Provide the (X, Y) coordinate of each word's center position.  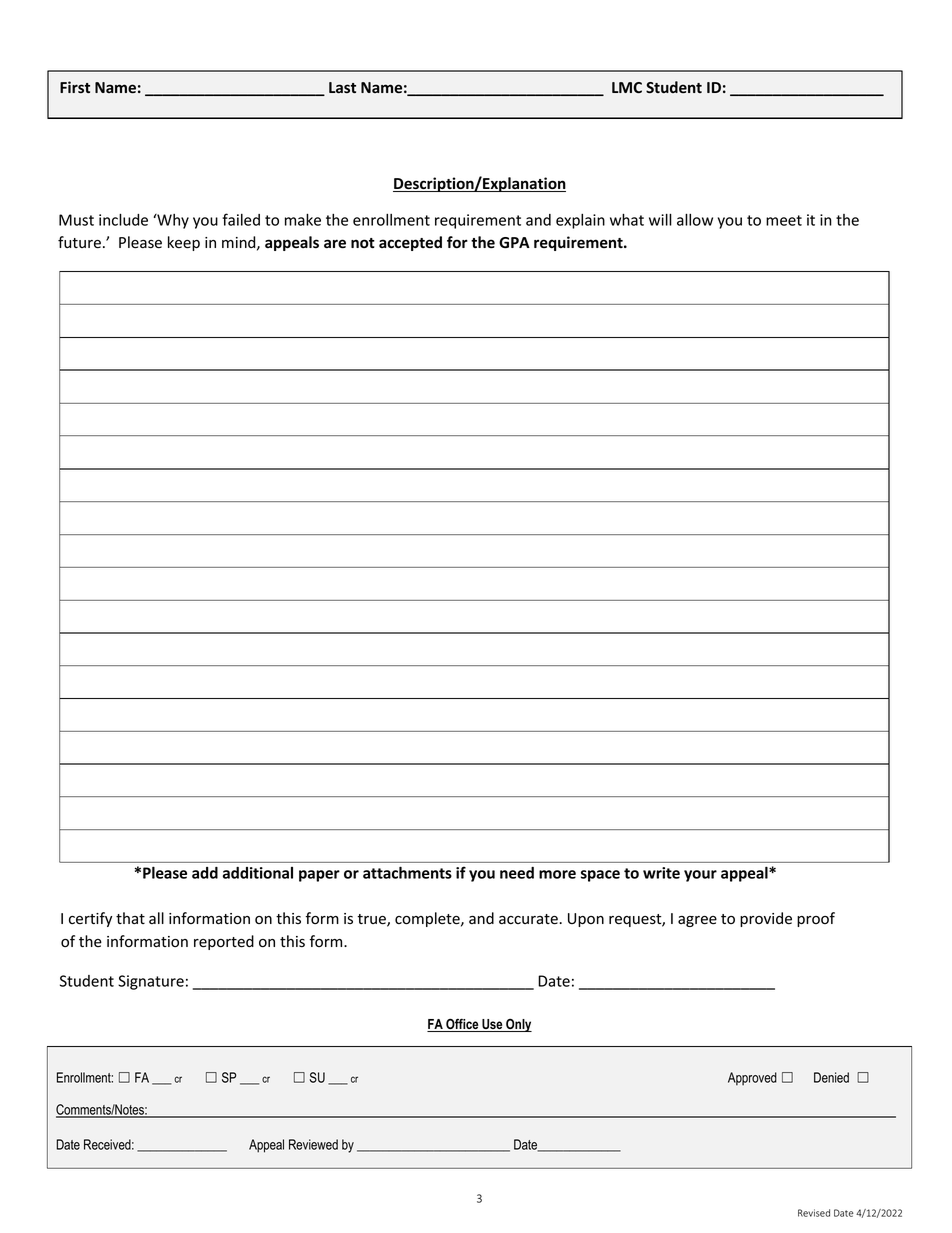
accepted (410, 243)
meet (784, 220)
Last (342, 88)
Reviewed (313, 1144)
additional (258, 873)
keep (184, 243)
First (75, 87)
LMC (627, 87)
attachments (407, 872)
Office (462, 1025)
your (700, 876)
